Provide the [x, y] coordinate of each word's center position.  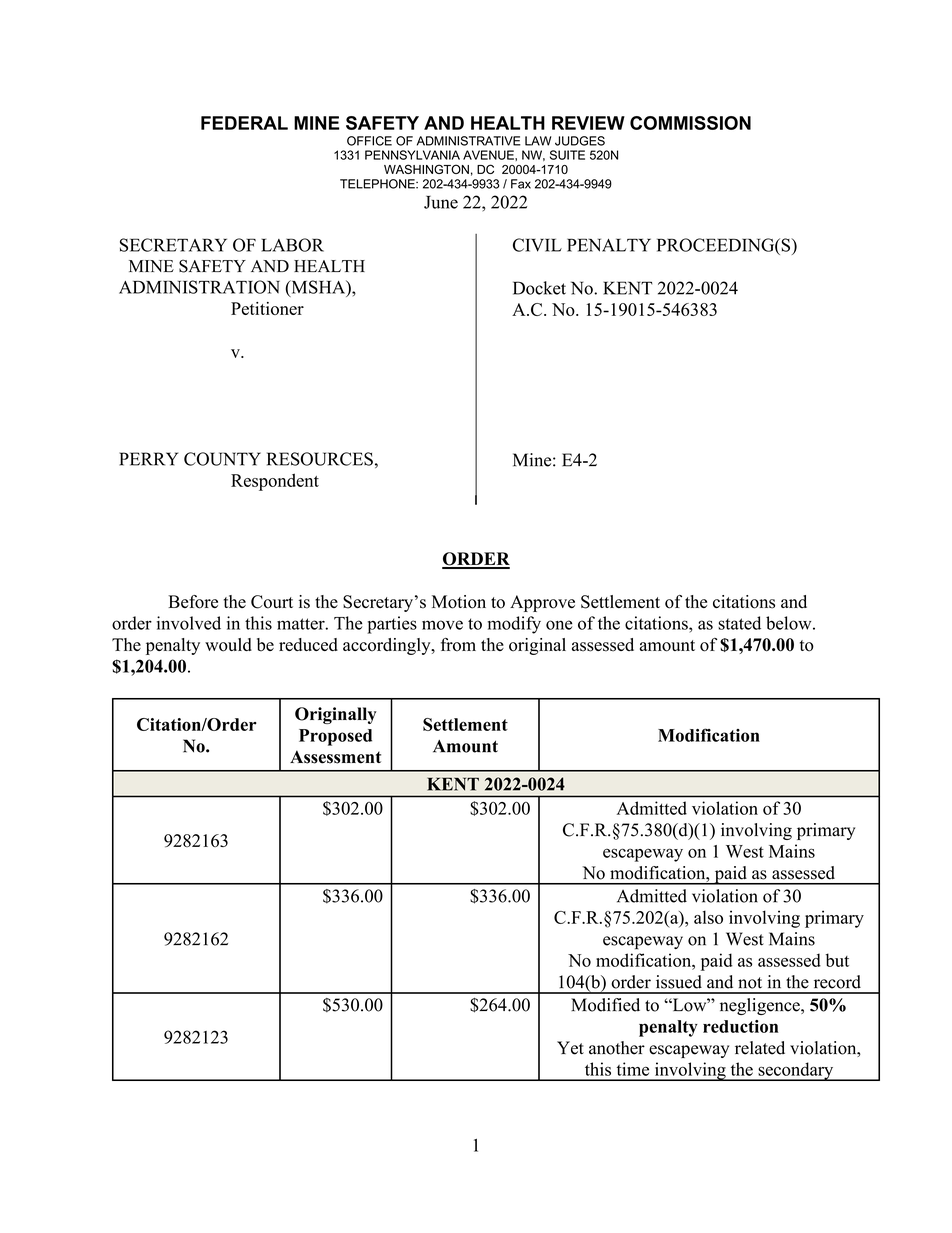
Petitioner [267, 308]
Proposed [335, 737]
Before [193, 602]
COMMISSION [690, 123]
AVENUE [489, 155]
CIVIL [537, 245]
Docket [539, 288]
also [708, 917]
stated [739, 623]
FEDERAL [244, 123]
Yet [570, 1048]
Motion [459, 602]
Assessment [335, 757]
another [617, 1048]
